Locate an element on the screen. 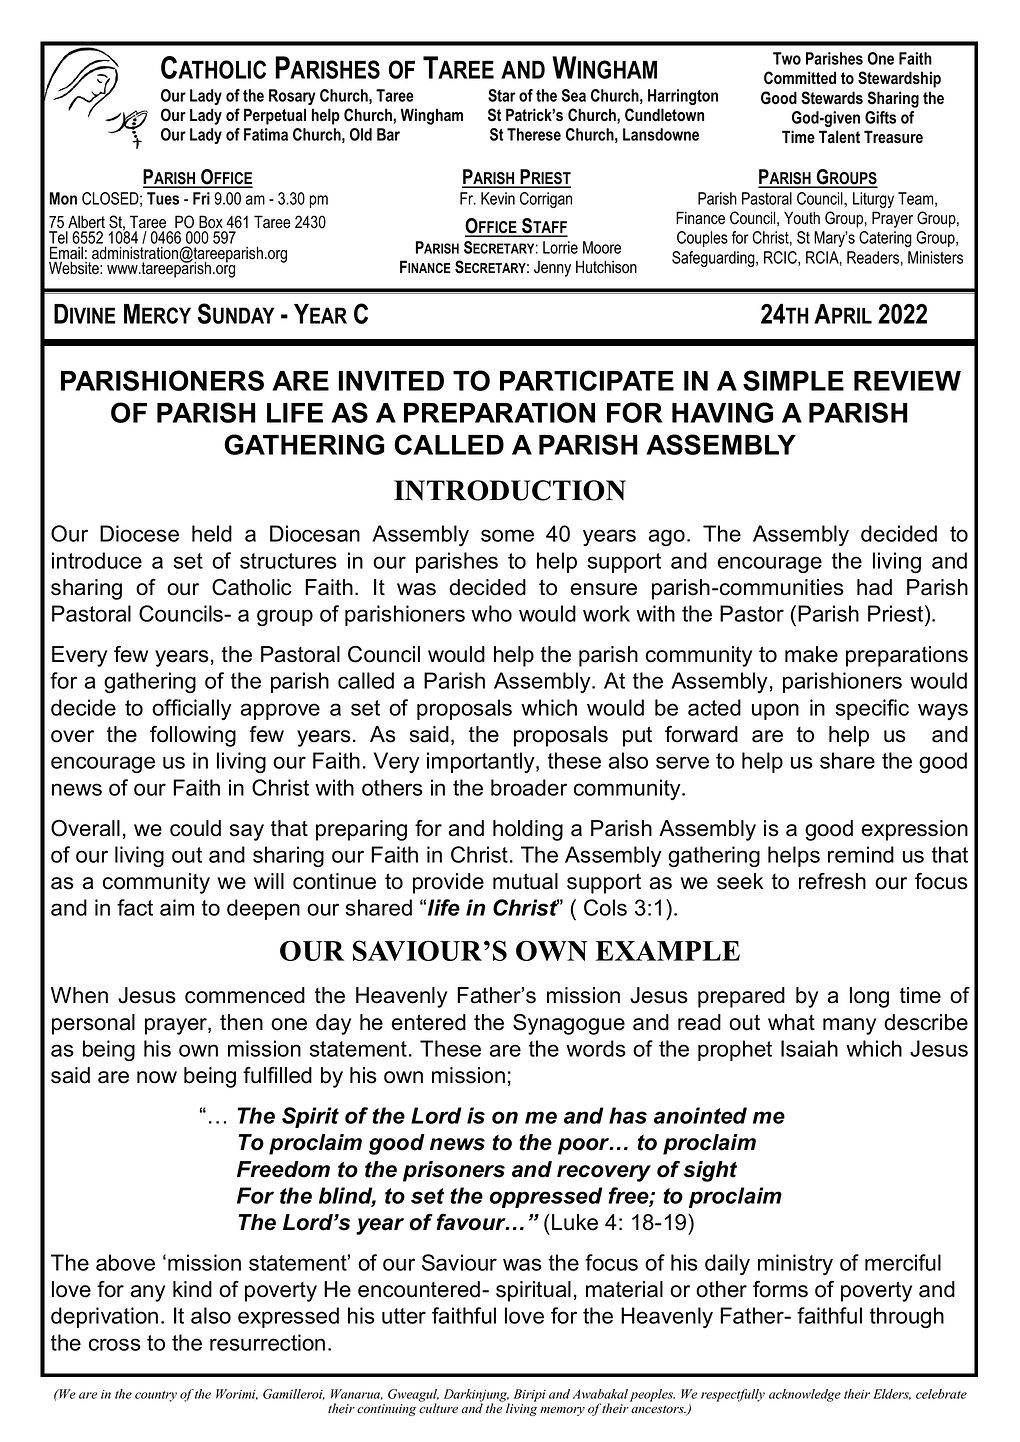  Committed is located at coordinates (800, 78).
